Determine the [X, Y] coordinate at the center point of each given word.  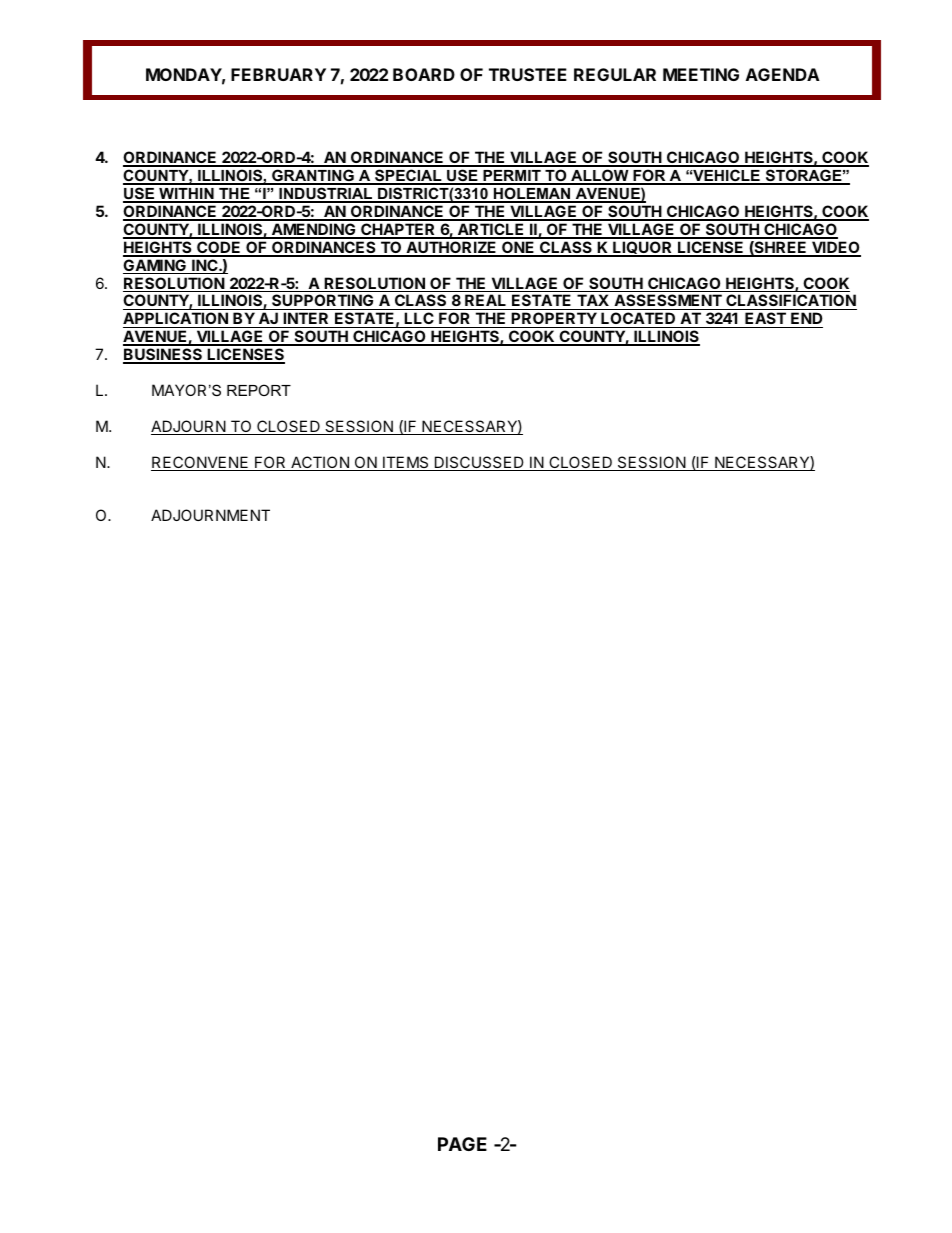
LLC [419, 320]
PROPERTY [554, 320]
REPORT [259, 390]
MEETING [701, 74]
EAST [765, 320]
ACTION [320, 463]
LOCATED [638, 320]
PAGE [462, 1144]
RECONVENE [201, 463]
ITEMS [406, 463]
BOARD [424, 74]
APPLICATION [176, 320]
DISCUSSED [479, 463]
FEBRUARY [278, 74]
